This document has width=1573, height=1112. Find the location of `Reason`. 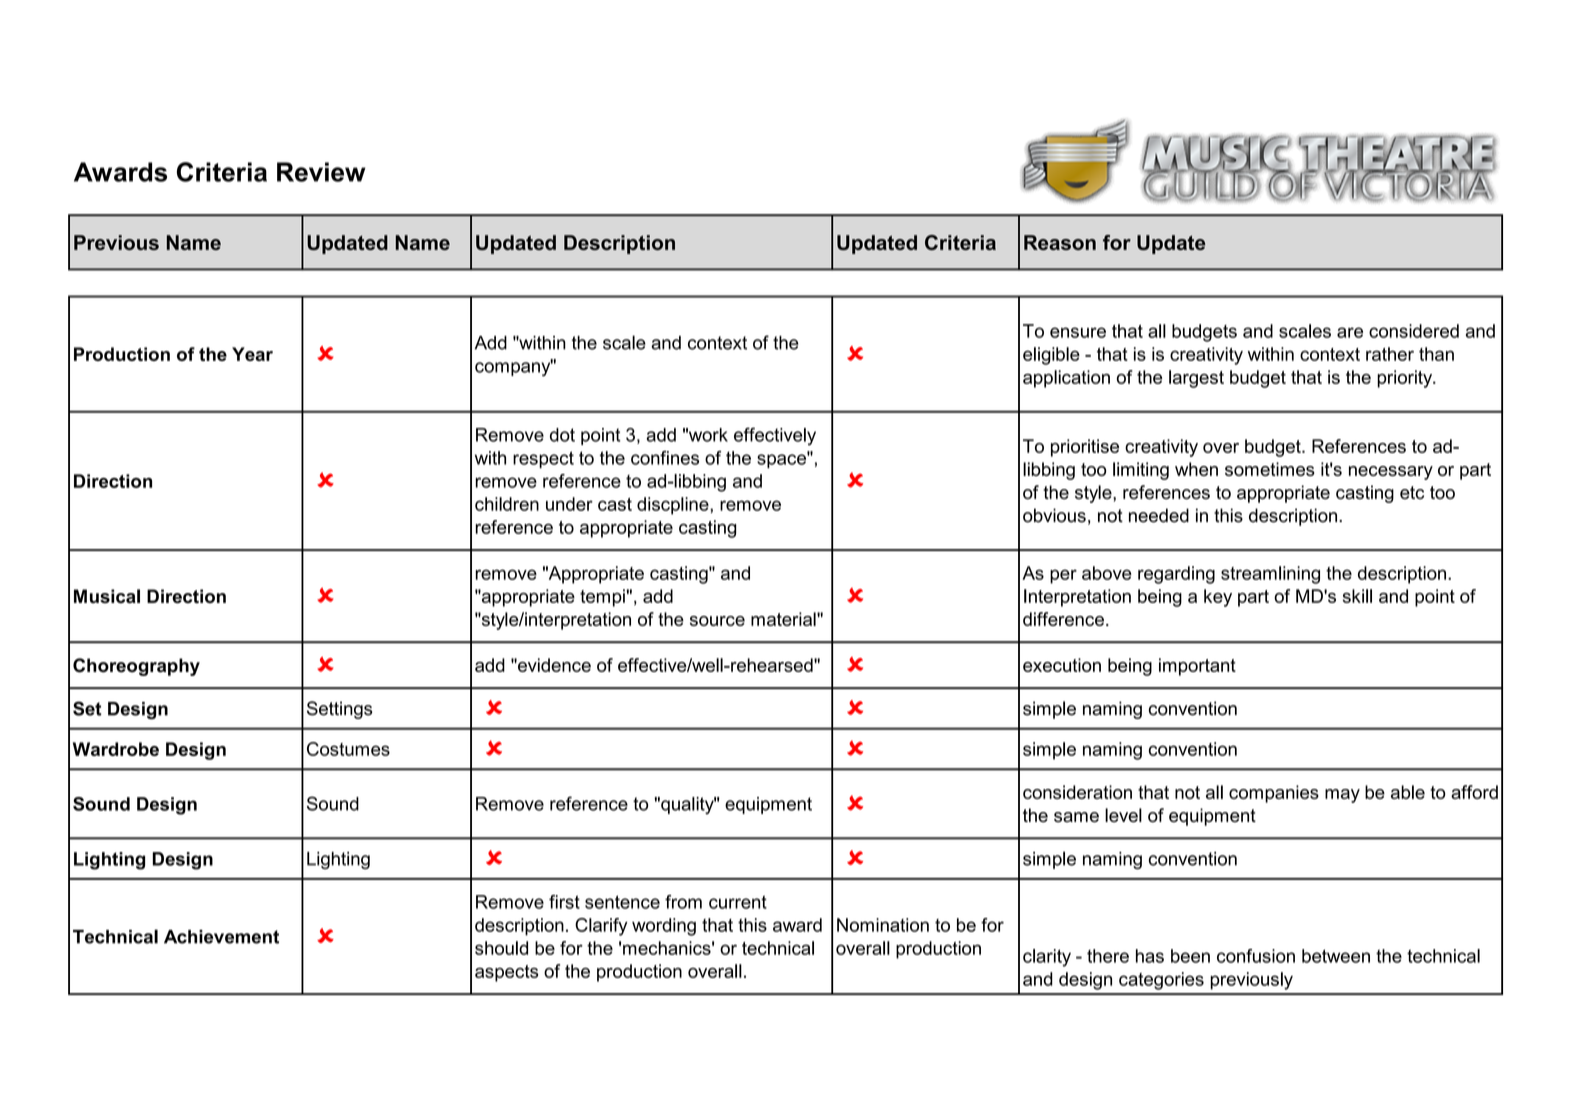

Reason is located at coordinates (1060, 242).
